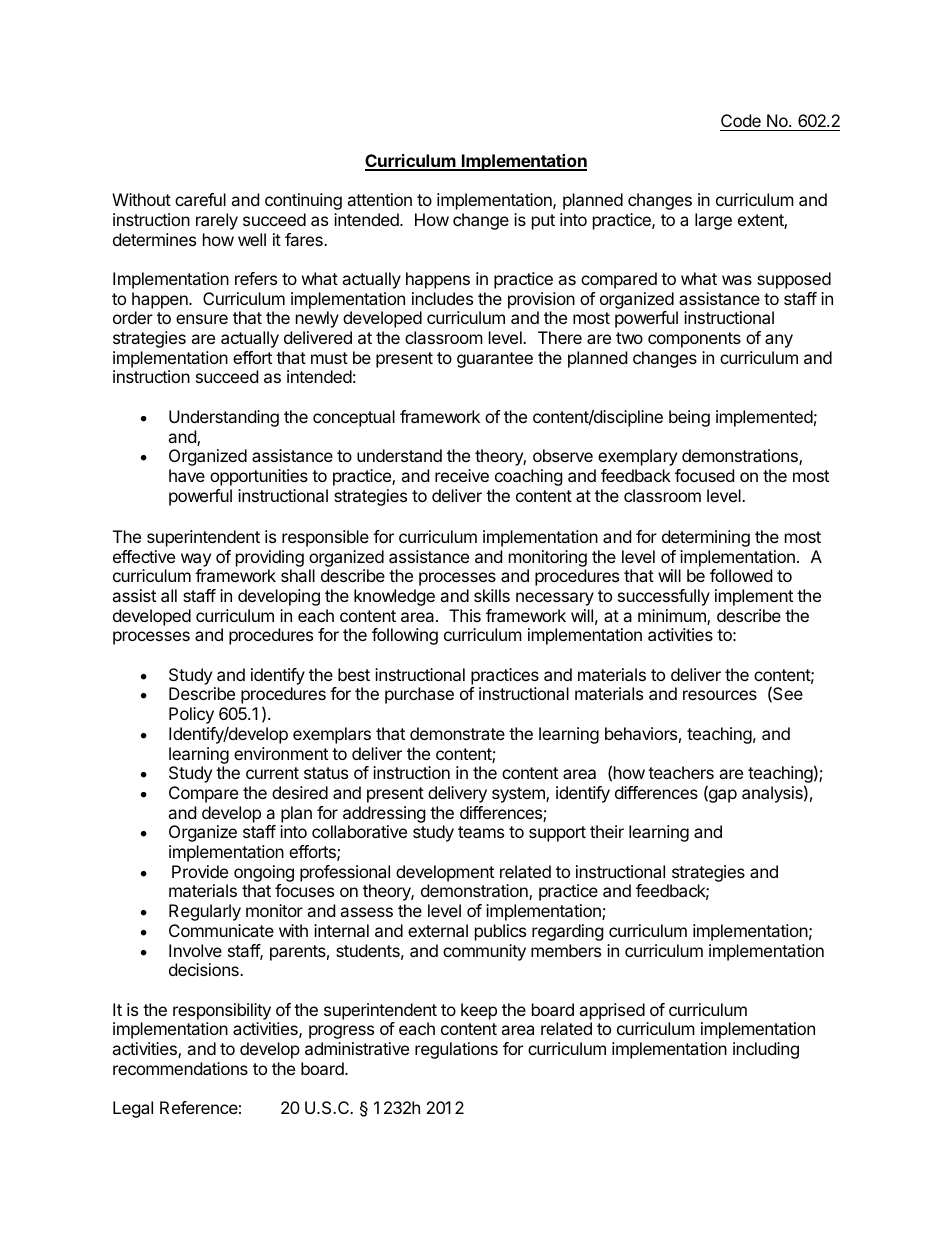 This screenshot has height=1233, width=952. I want to click on way, so click(196, 560).
